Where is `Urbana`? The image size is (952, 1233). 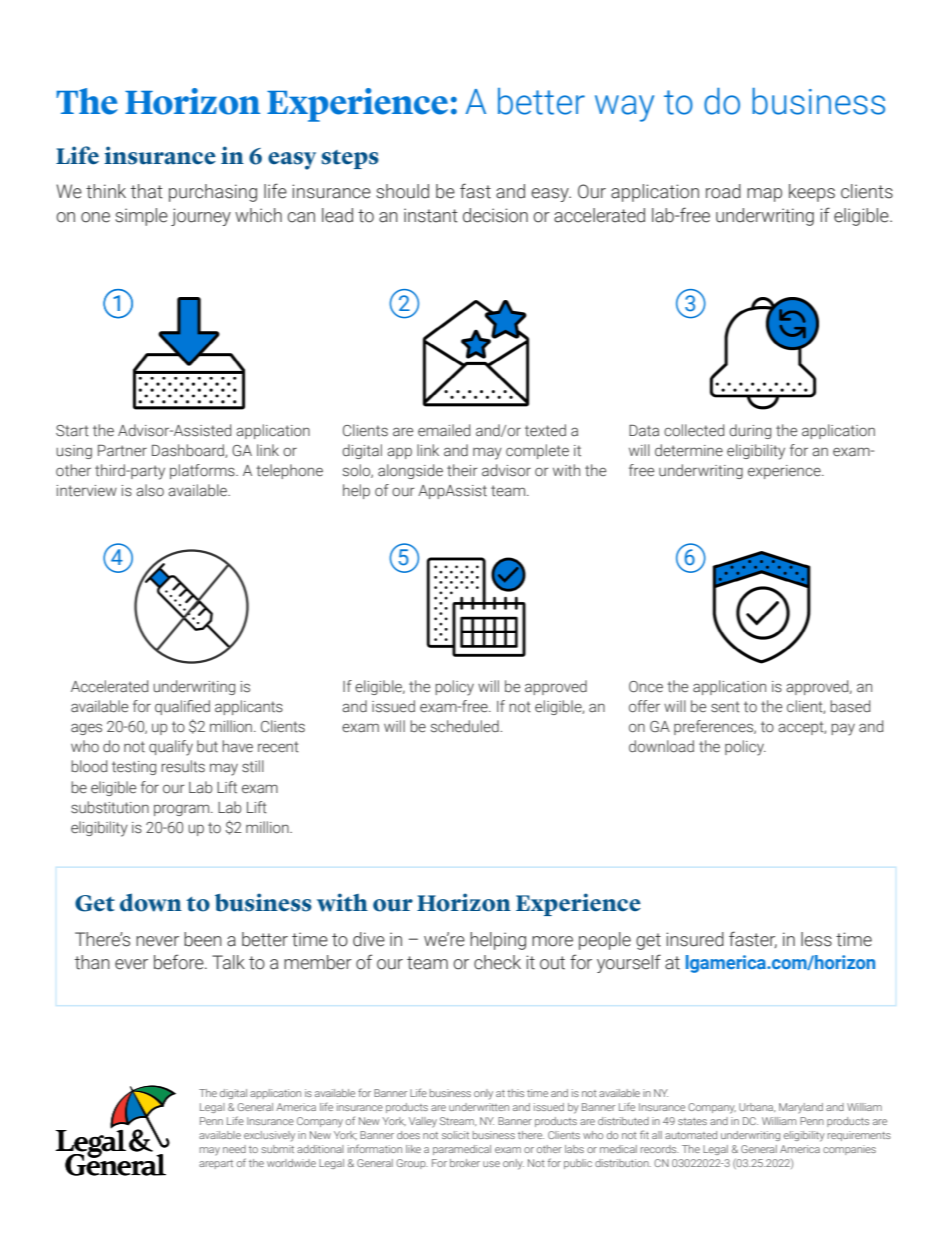
Urbana is located at coordinates (757, 1107).
